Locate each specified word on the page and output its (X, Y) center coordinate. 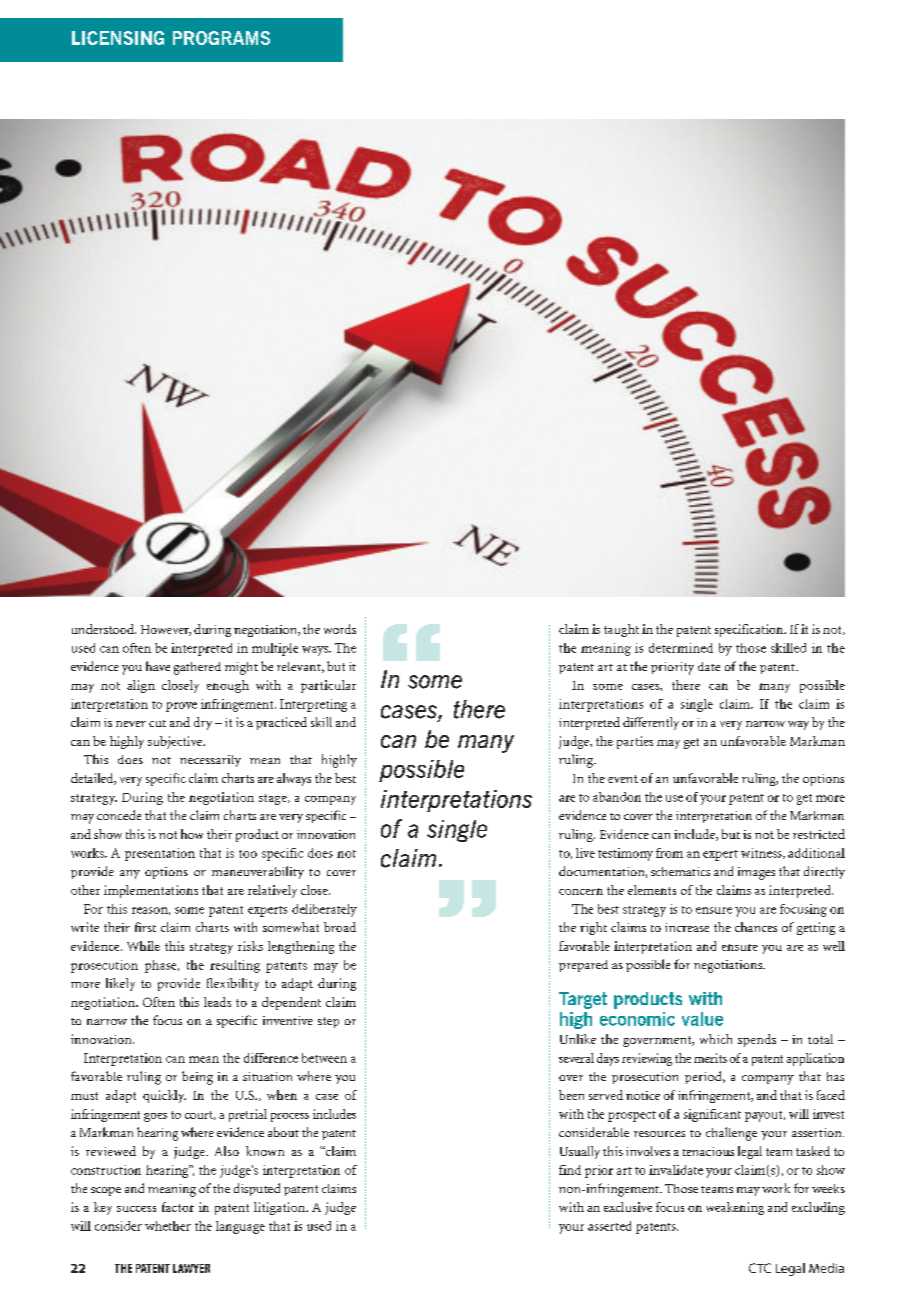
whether (168, 1226)
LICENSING (118, 38)
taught (621, 630)
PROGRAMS (221, 38)
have (158, 666)
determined (681, 648)
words (340, 629)
